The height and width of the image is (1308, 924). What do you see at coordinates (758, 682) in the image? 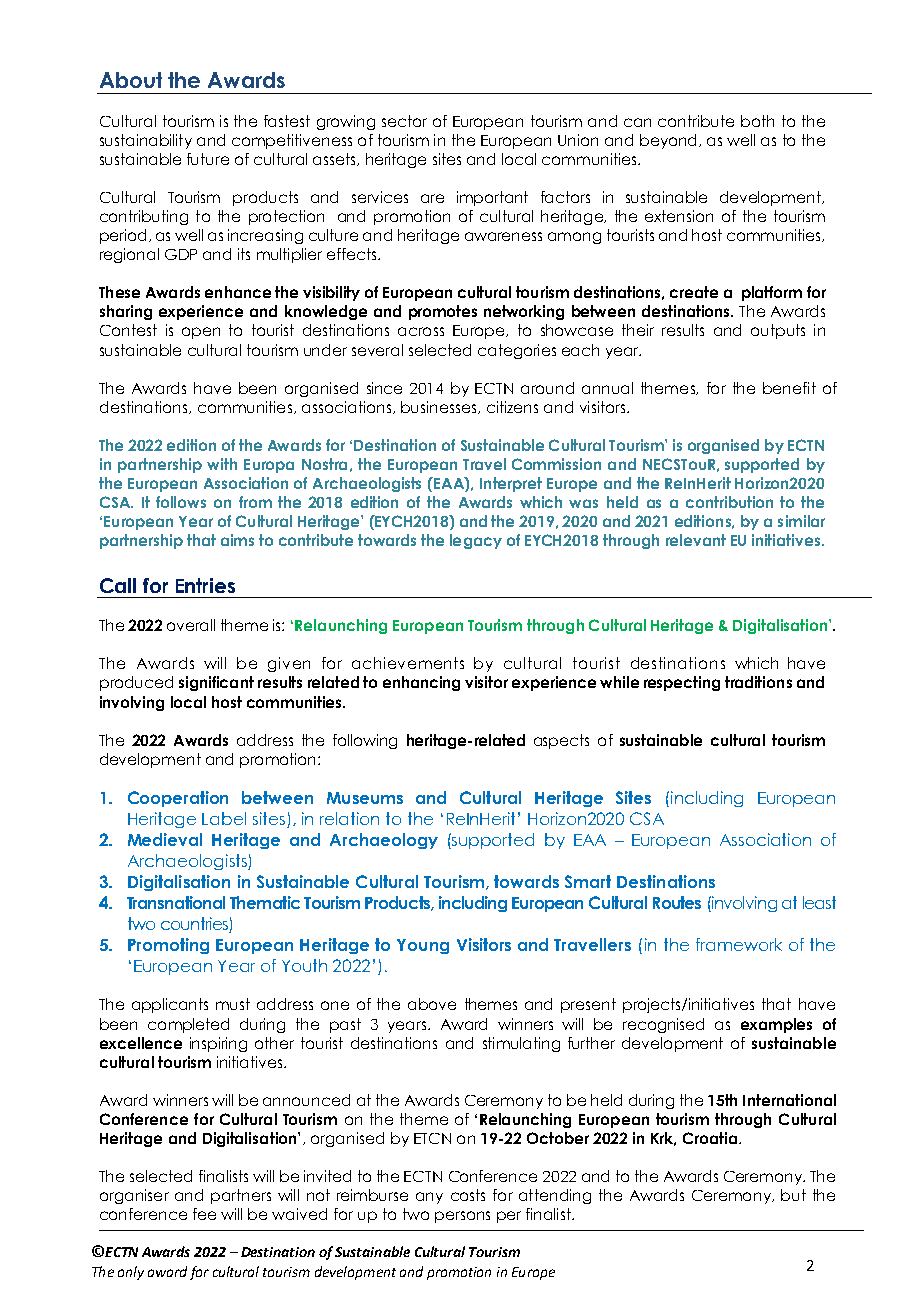
I see `traditions` at bounding box center [758, 682].
